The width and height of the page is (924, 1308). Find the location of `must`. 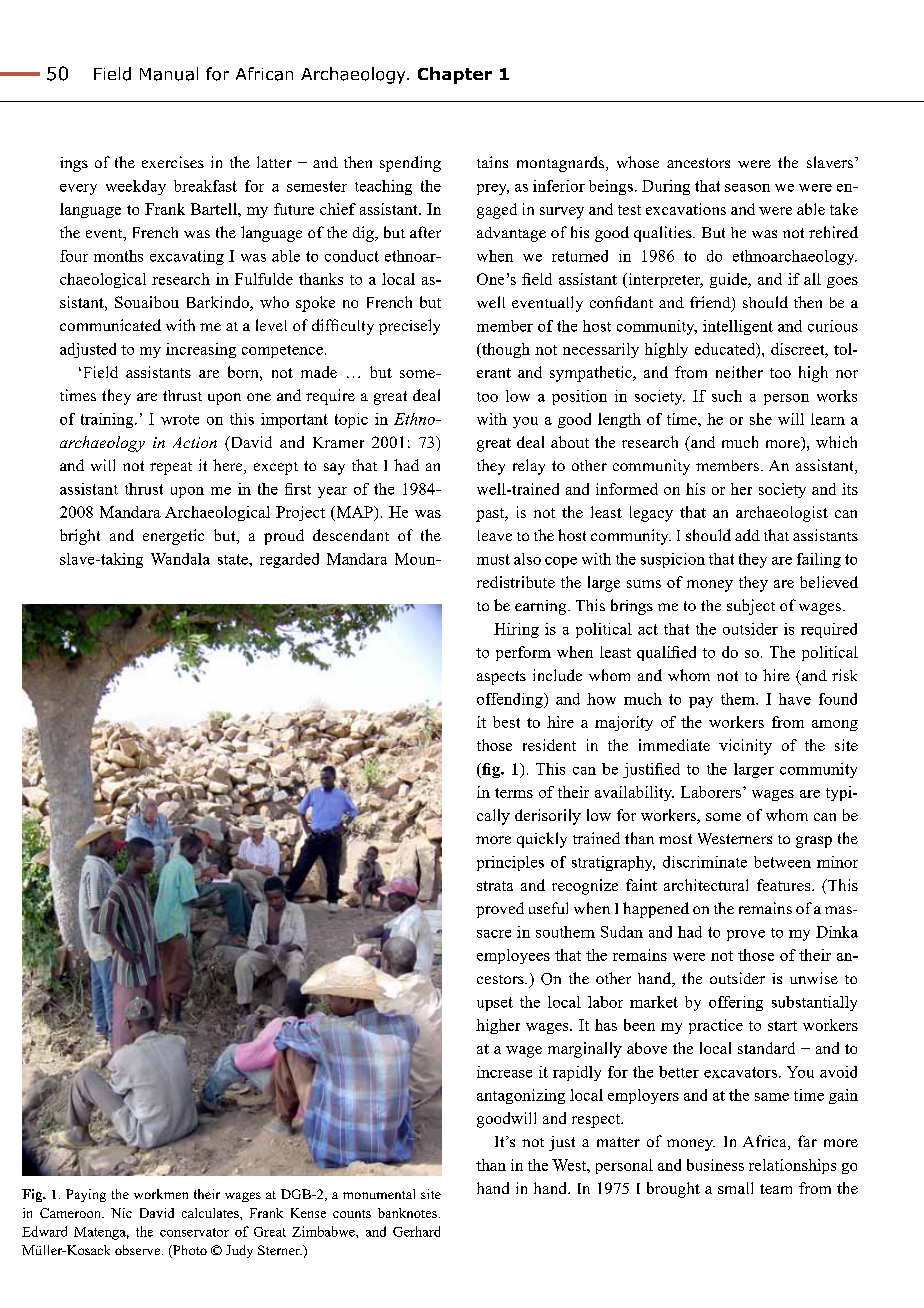

must is located at coordinates (493, 559).
